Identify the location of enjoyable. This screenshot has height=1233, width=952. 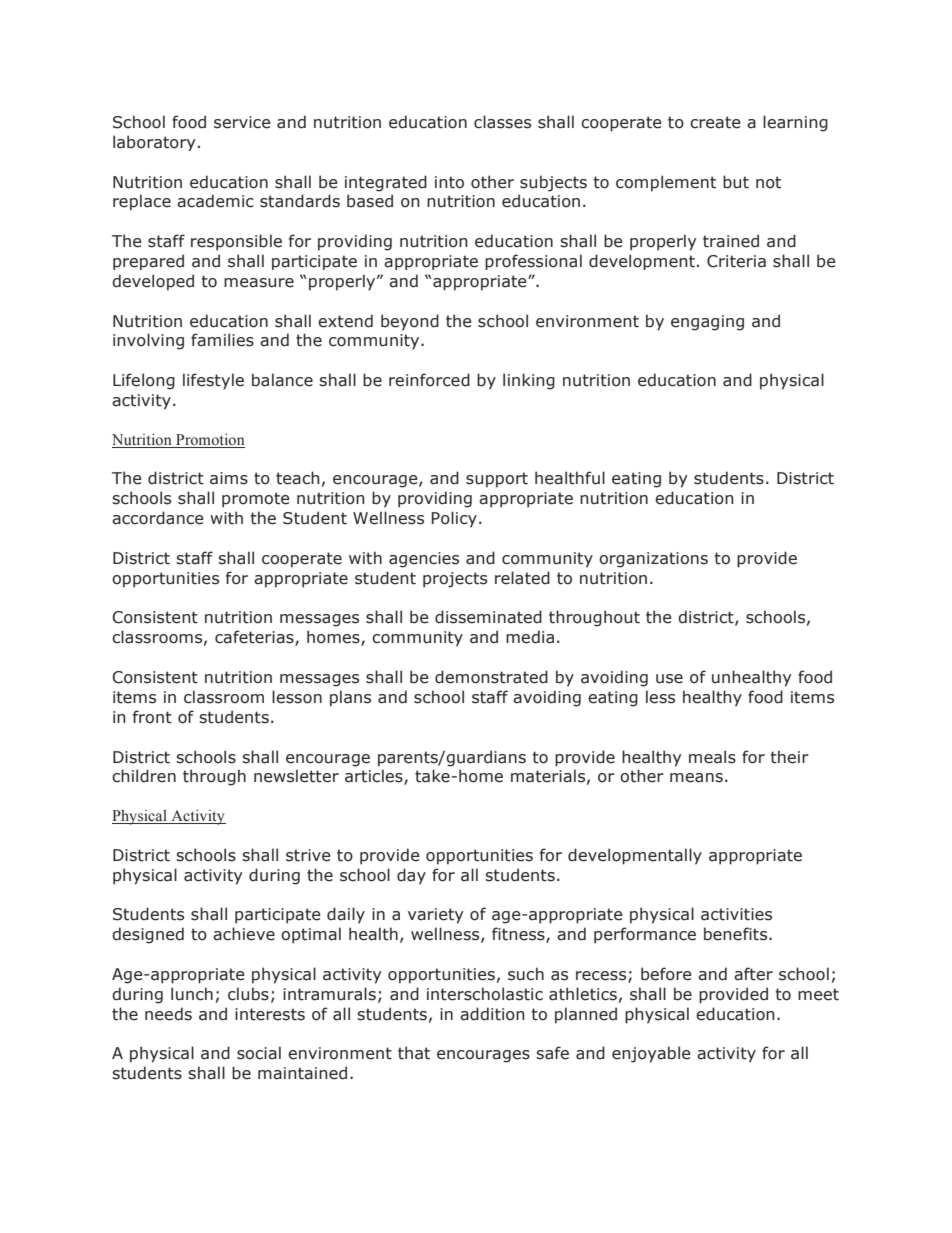
(651, 1054).
